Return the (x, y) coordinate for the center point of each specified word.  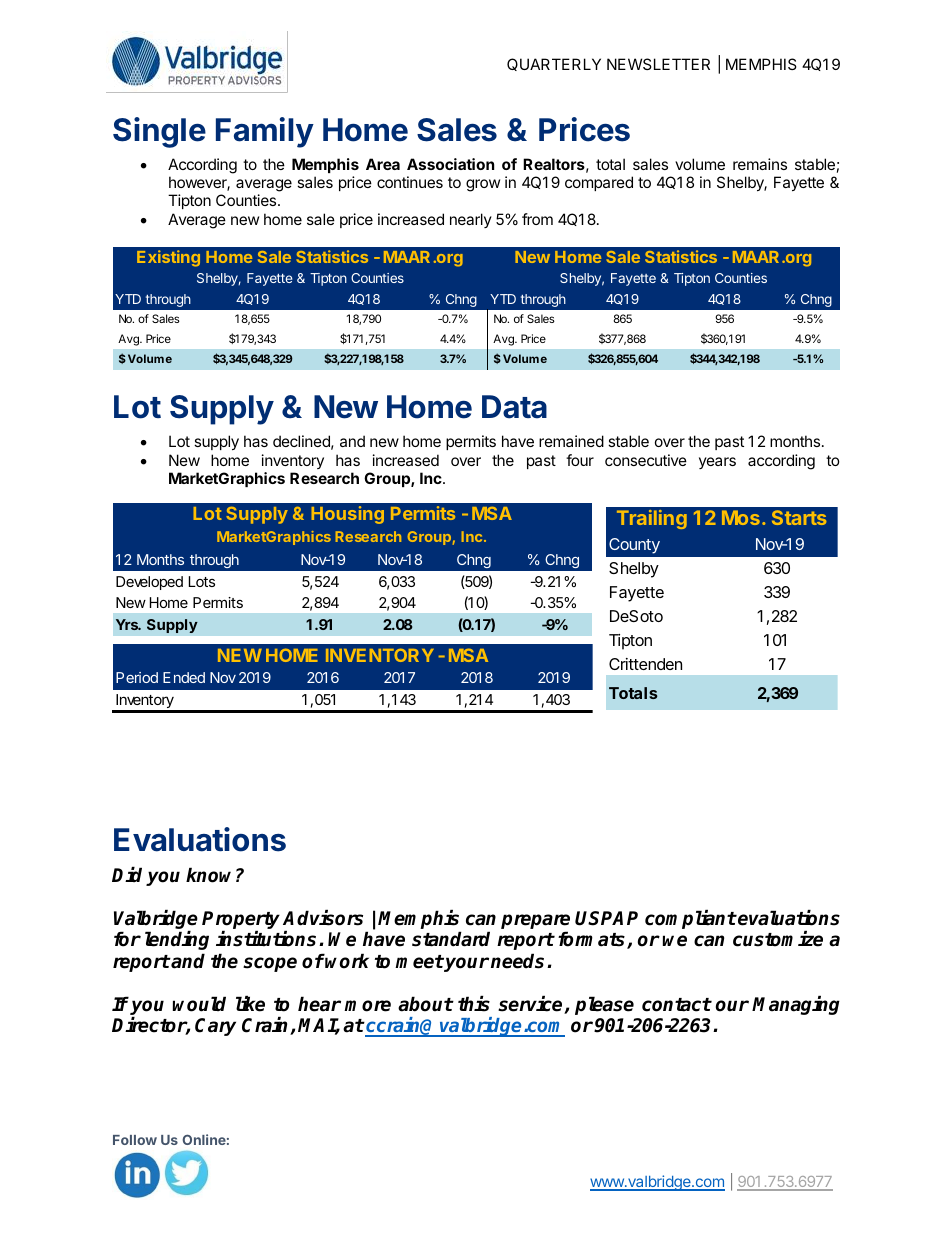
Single (159, 132)
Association (450, 164)
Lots (202, 581)
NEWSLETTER (658, 64)
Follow (135, 1140)
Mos (741, 517)
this (474, 1004)
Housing (347, 515)
